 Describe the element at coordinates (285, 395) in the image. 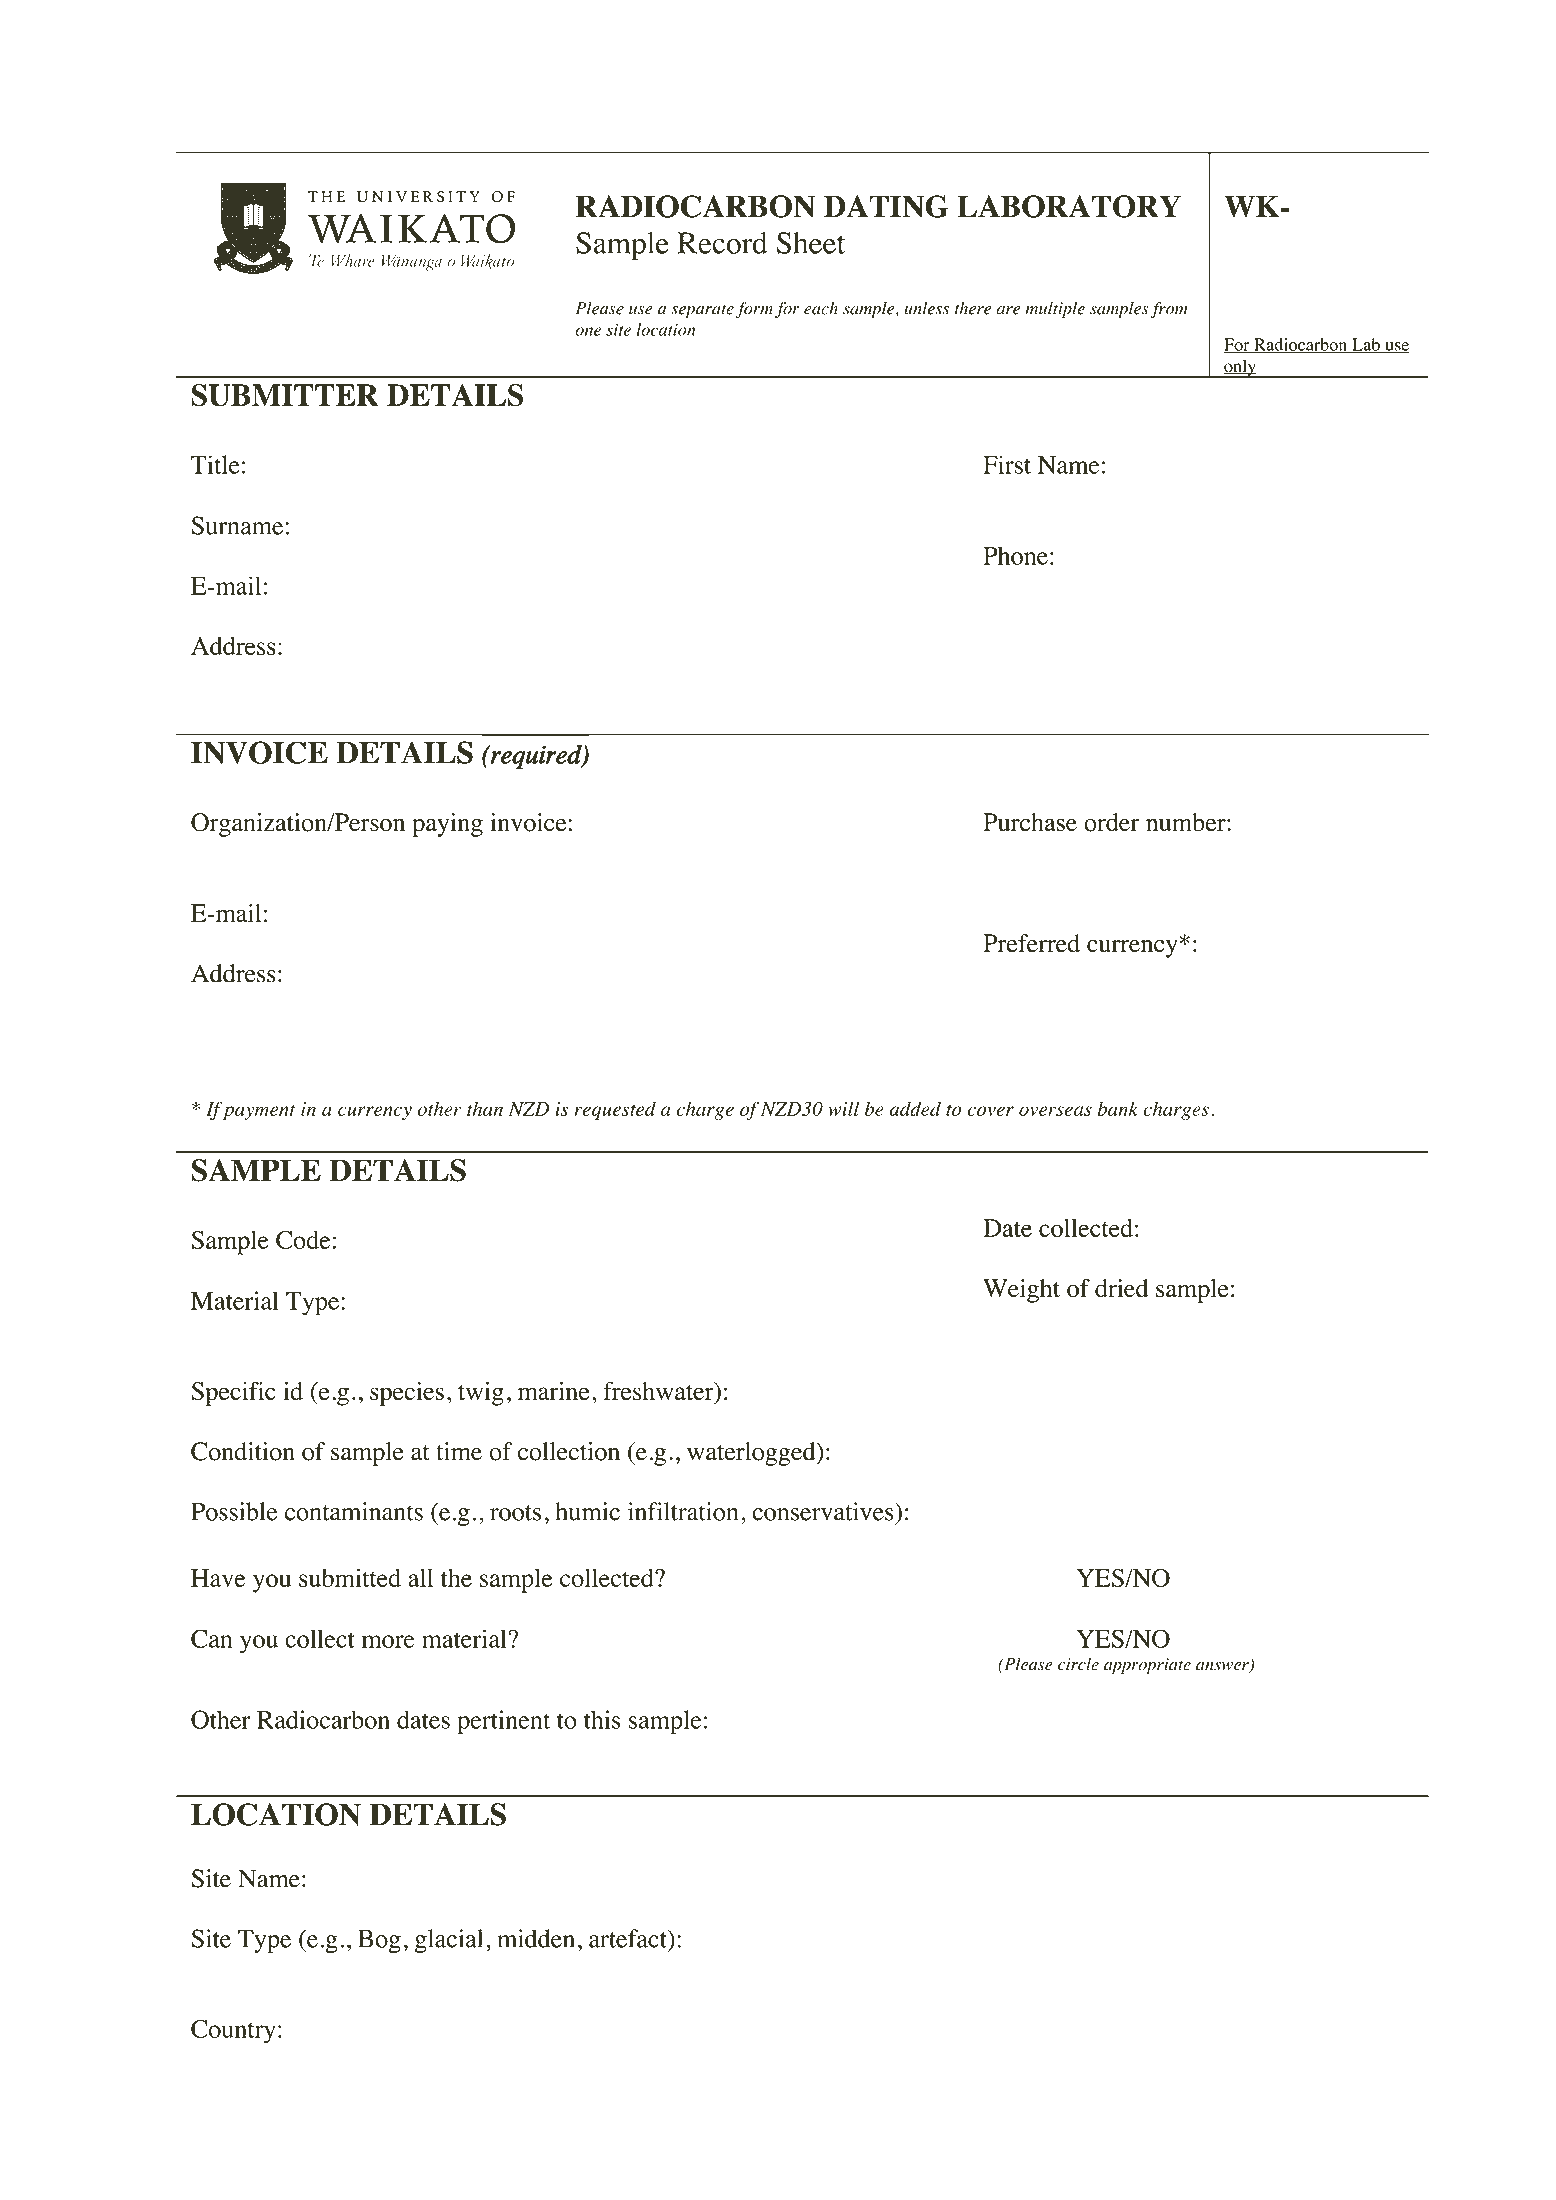

I see `SUBMITTER` at that location.
